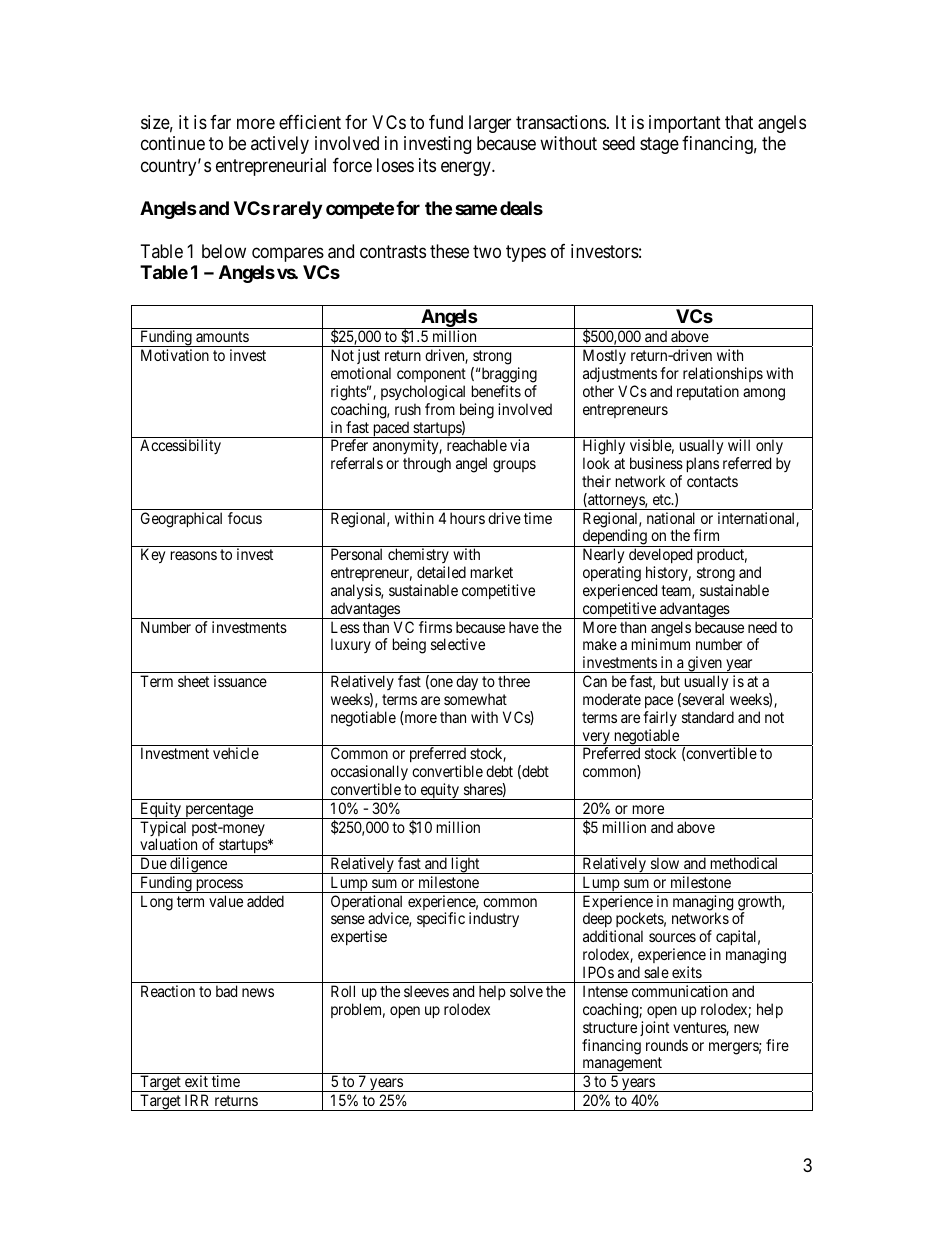 This image has height=1233, width=952. Describe the element at coordinates (153, 556) in the image. I see `Key` at that location.
